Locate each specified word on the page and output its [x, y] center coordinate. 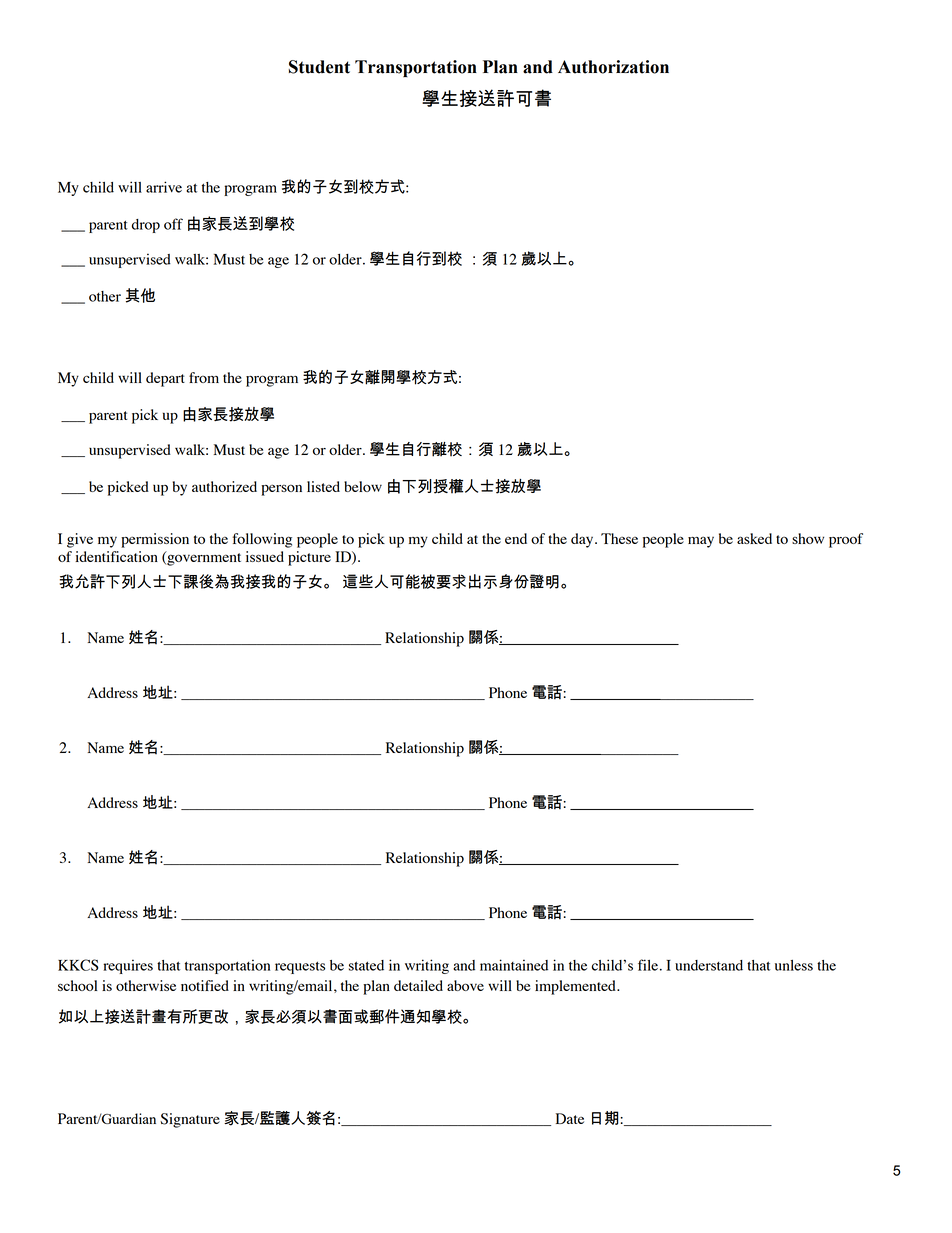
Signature [190, 1120]
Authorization [613, 67]
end [516, 538]
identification [116, 556]
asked [754, 538]
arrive [164, 187]
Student [319, 67]
